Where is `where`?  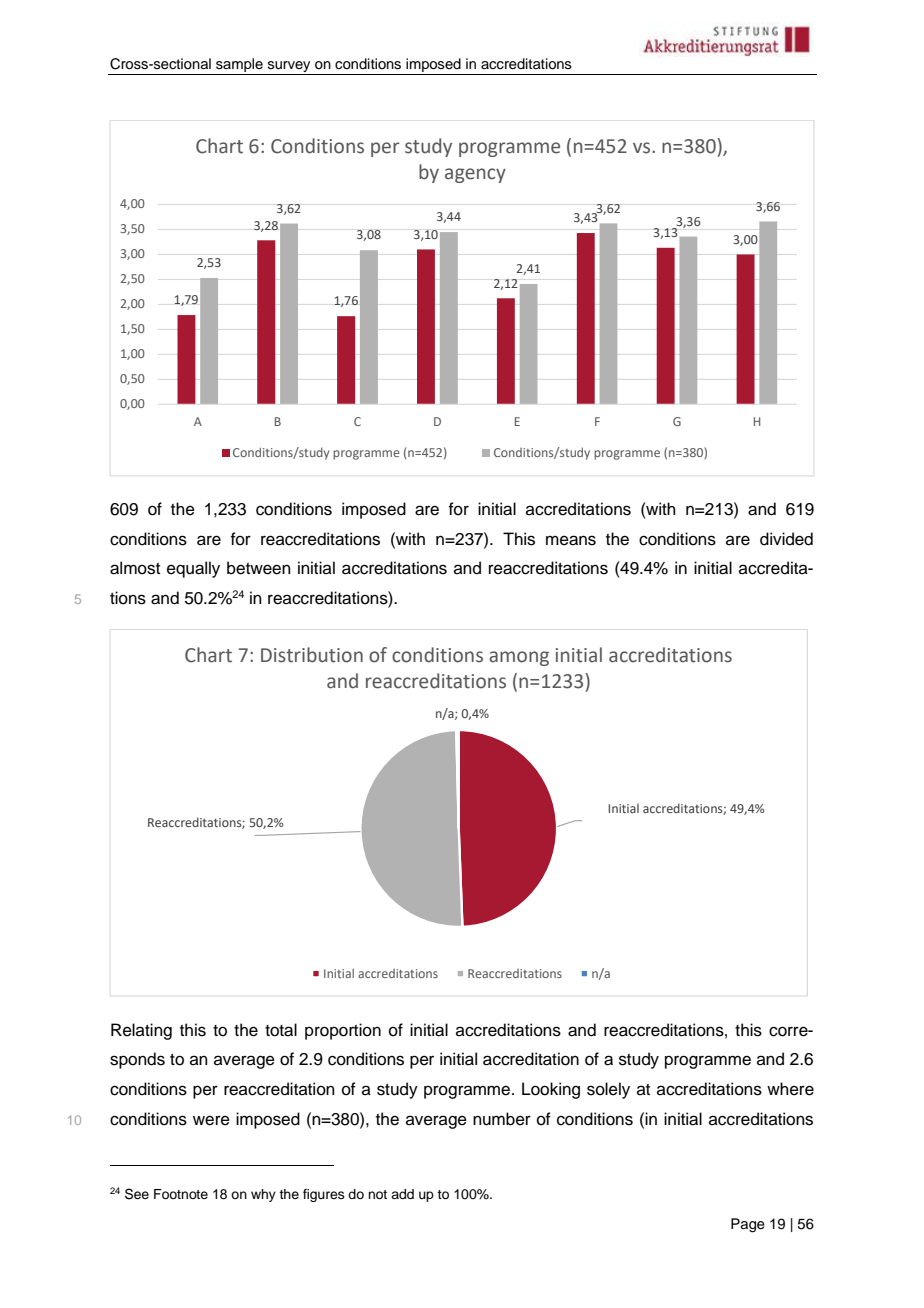
where is located at coordinates (790, 1089).
